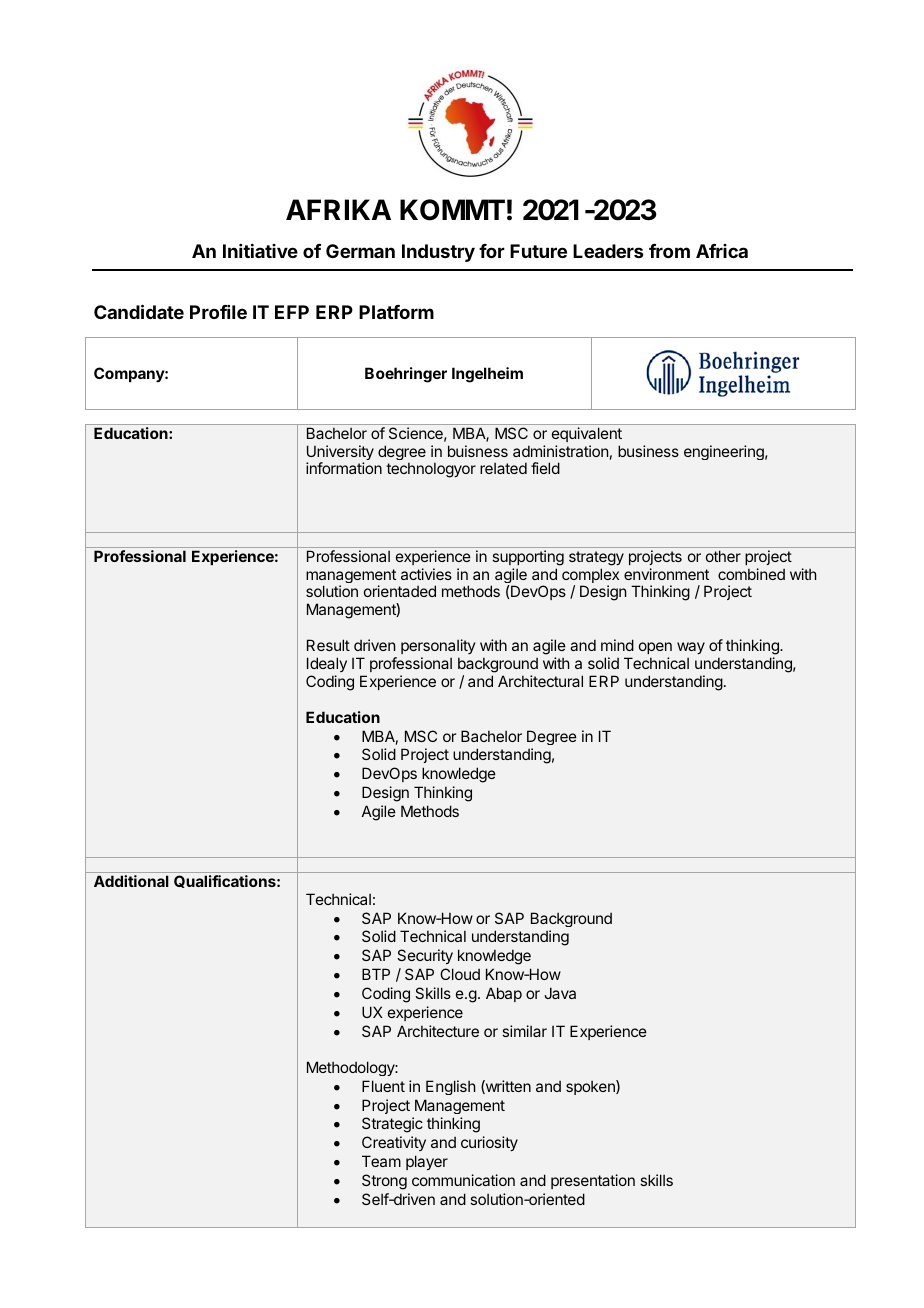 This image has width=924, height=1308. I want to click on Industry, so click(438, 253).
